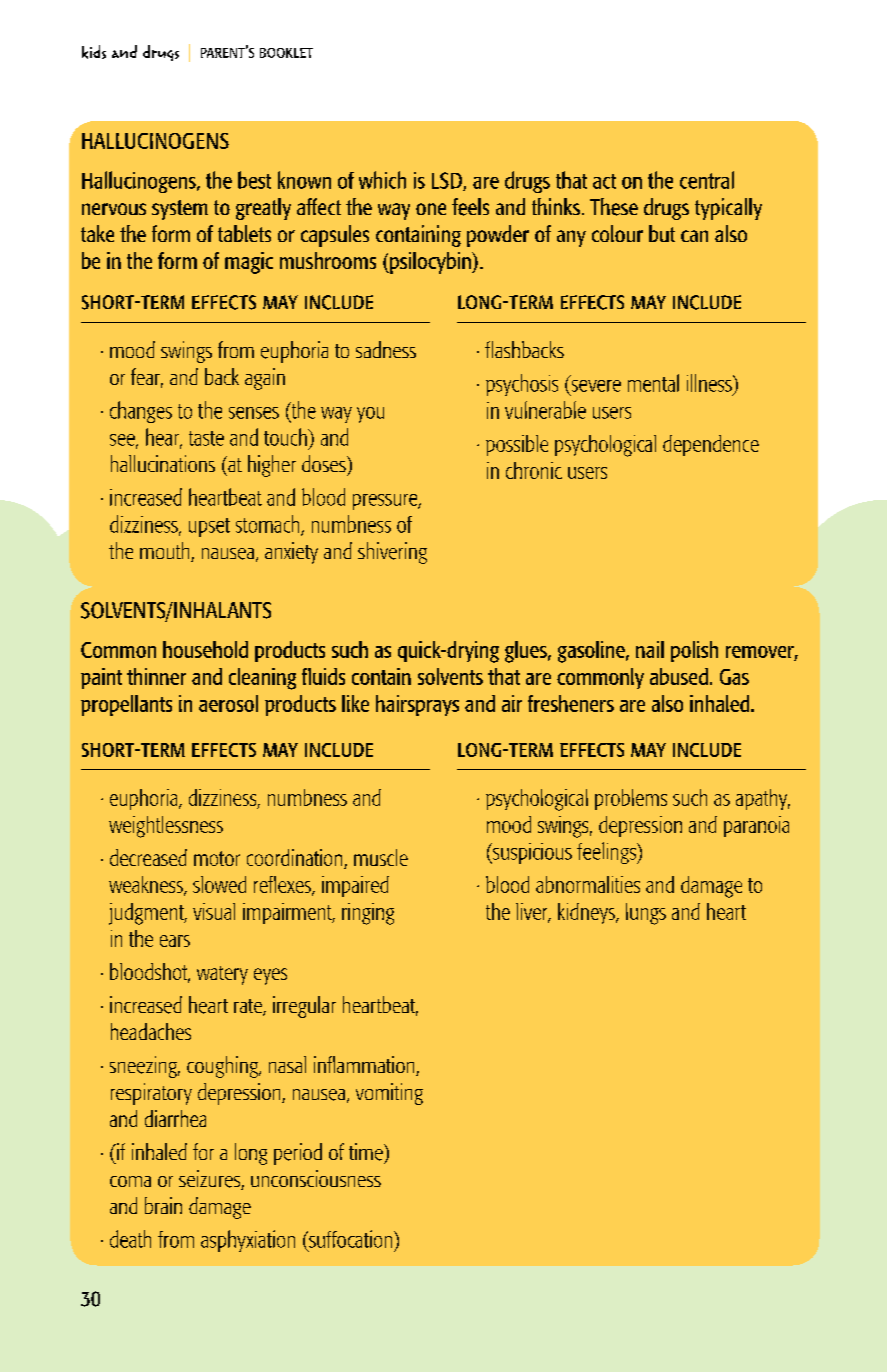 This document has height=1372, width=887. What do you see at coordinates (175, 941) in the document?
I see `ears` at bounding box center [175, 941].
